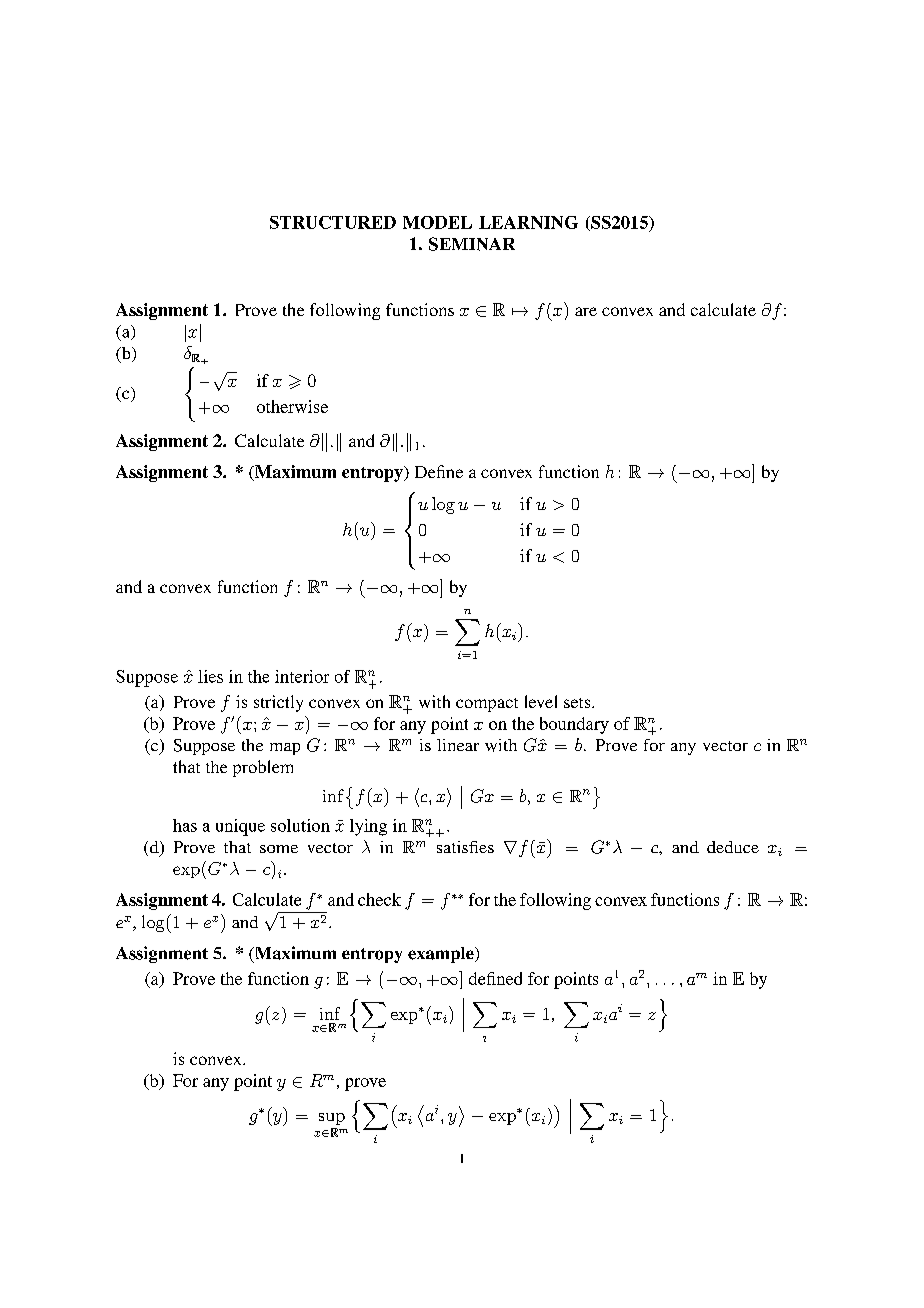 This image has width=924, height=1308. What do you see at coordinates (263, 768) in the image?
I see `problem` at bounding box center [263, 768].
